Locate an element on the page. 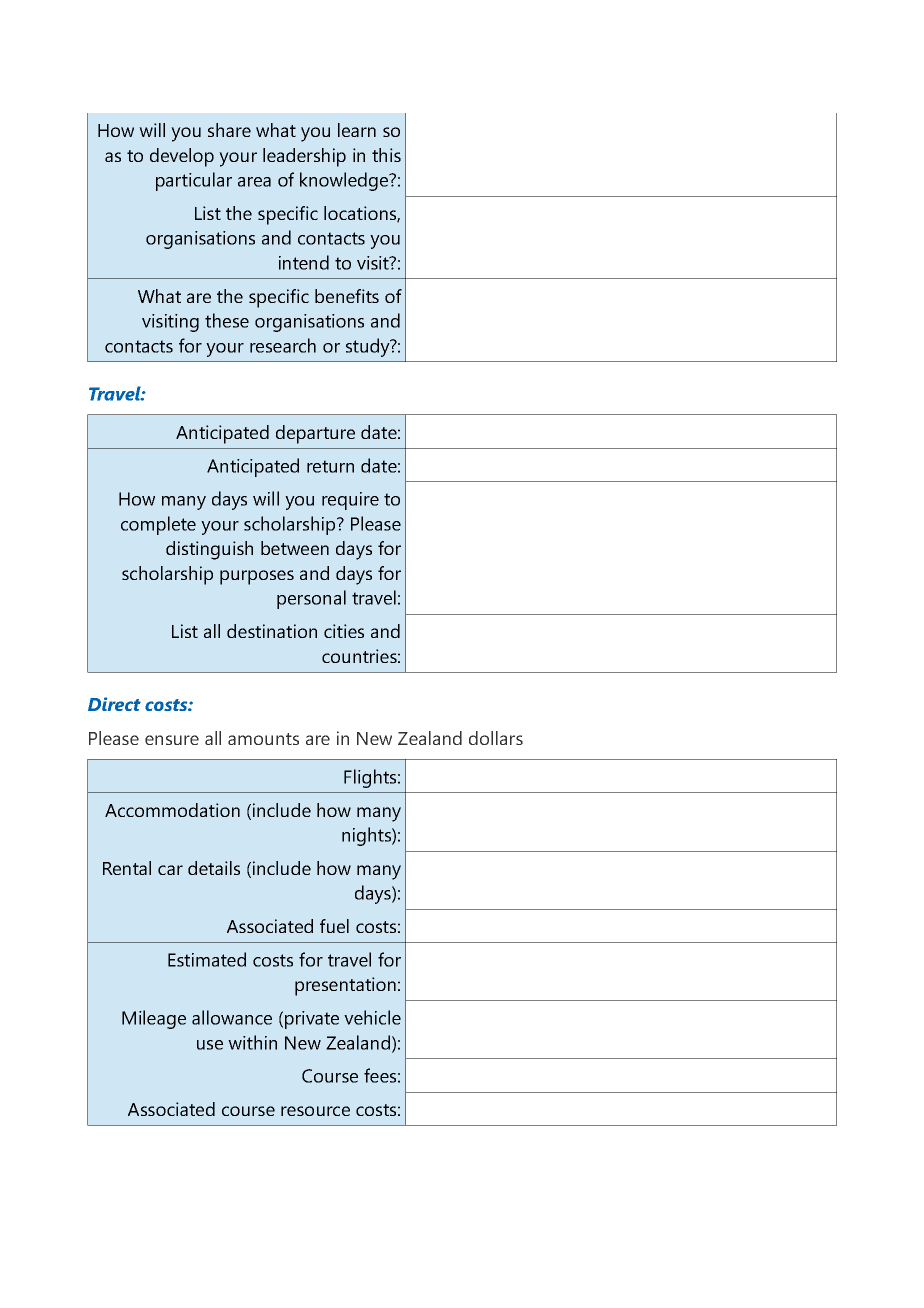  fuel is located at coordinates (334, 926).
